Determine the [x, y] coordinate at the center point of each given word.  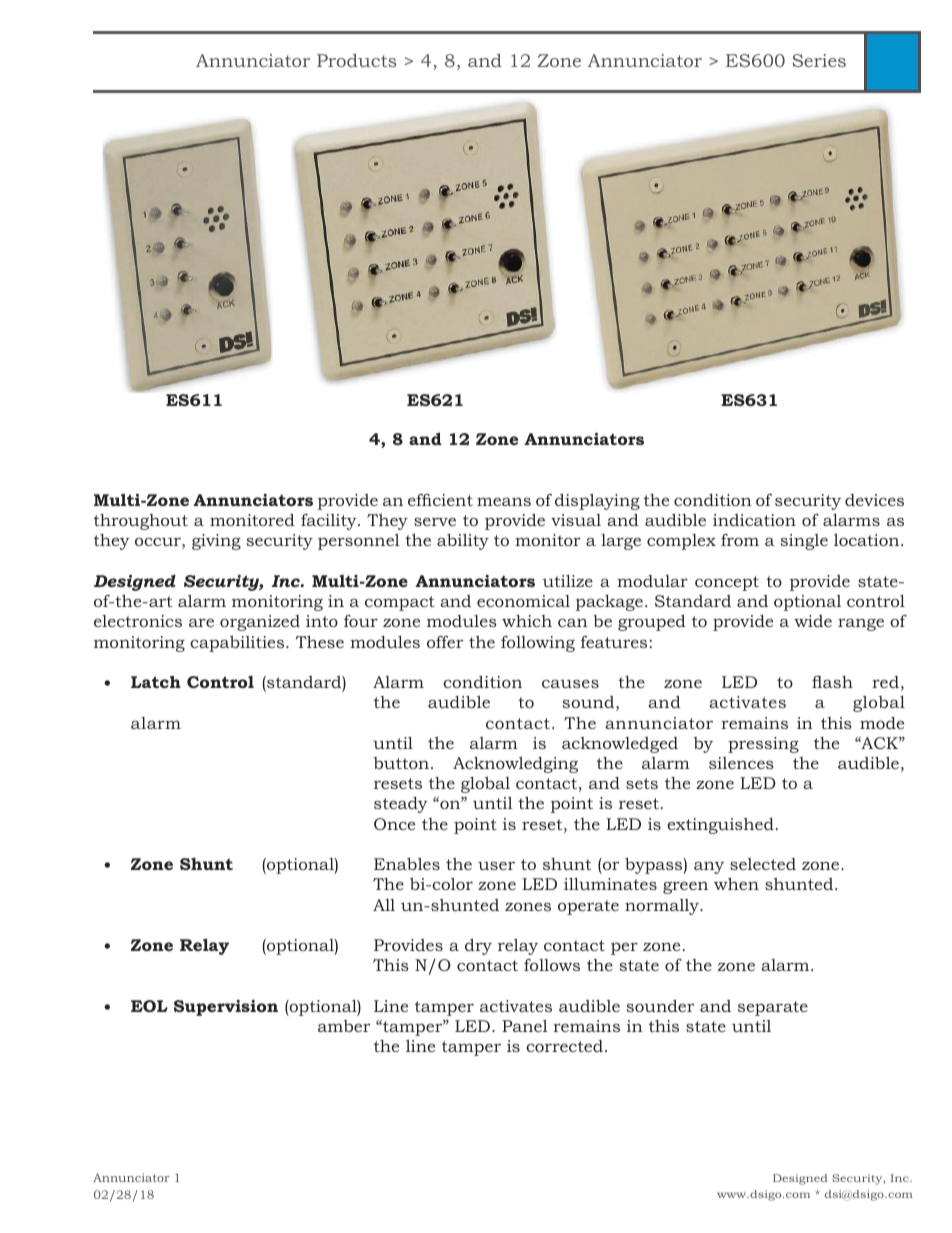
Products [356, 60]
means [504, 501]
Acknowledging [515, 765]
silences [741, 763]
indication [754, 520]
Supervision [226, 1008]
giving [216, 542]
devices [874, 500]
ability [463, 541]
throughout [141, 522]
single [804, 542]
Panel [525, 1026]
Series [819, 60]
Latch [156, 681]
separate [773, 1008]
